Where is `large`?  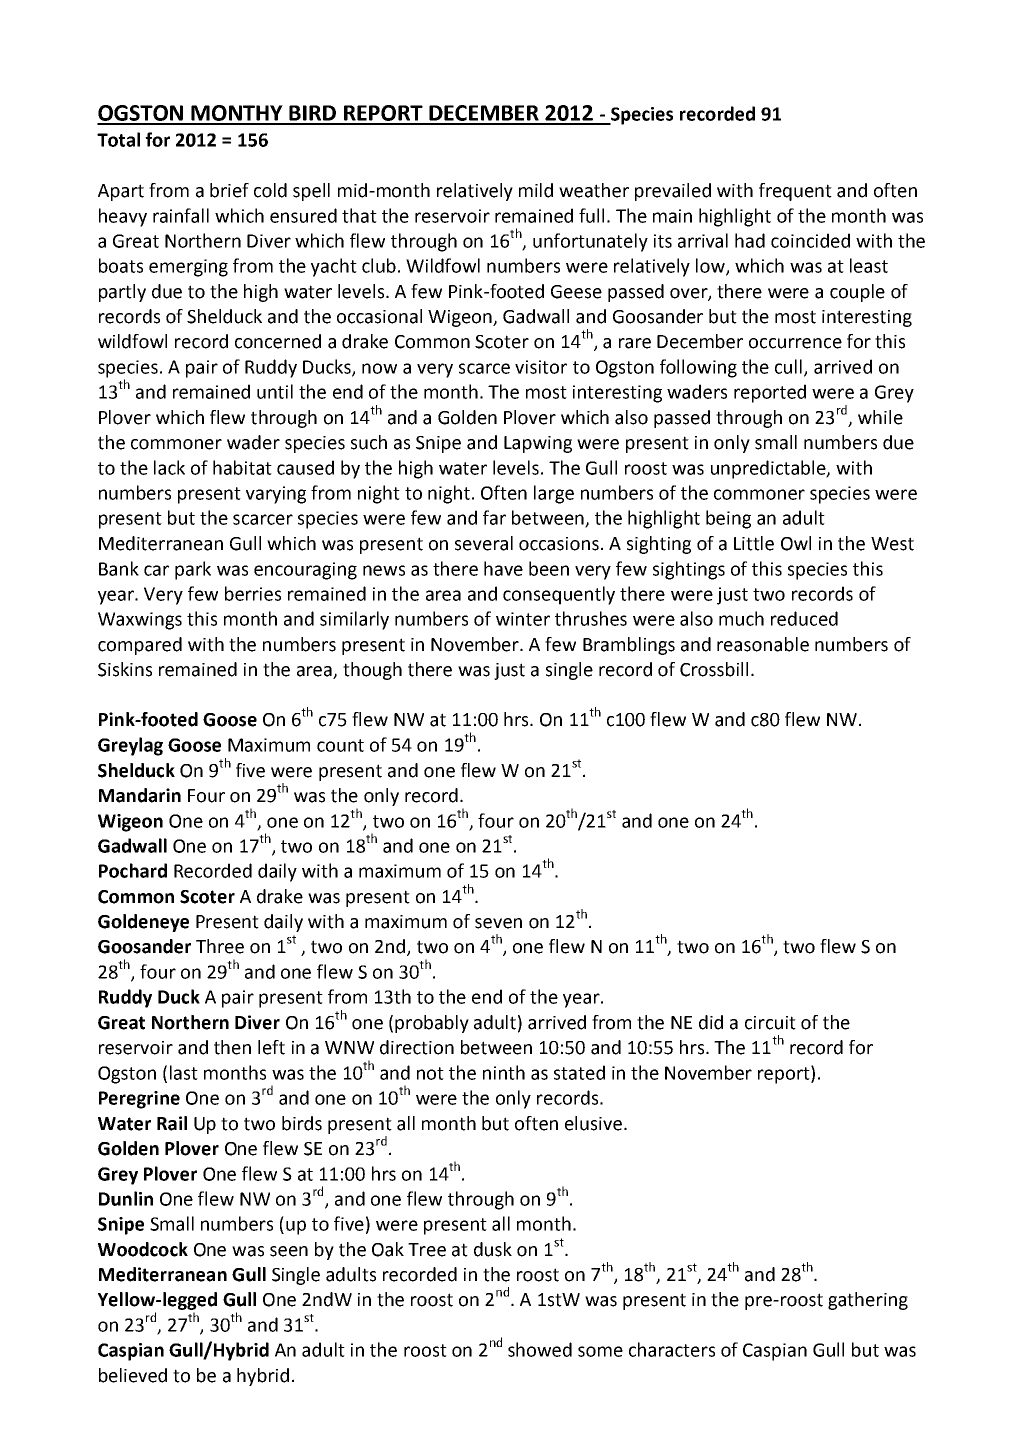 large is located at coordinates (554, 494).
